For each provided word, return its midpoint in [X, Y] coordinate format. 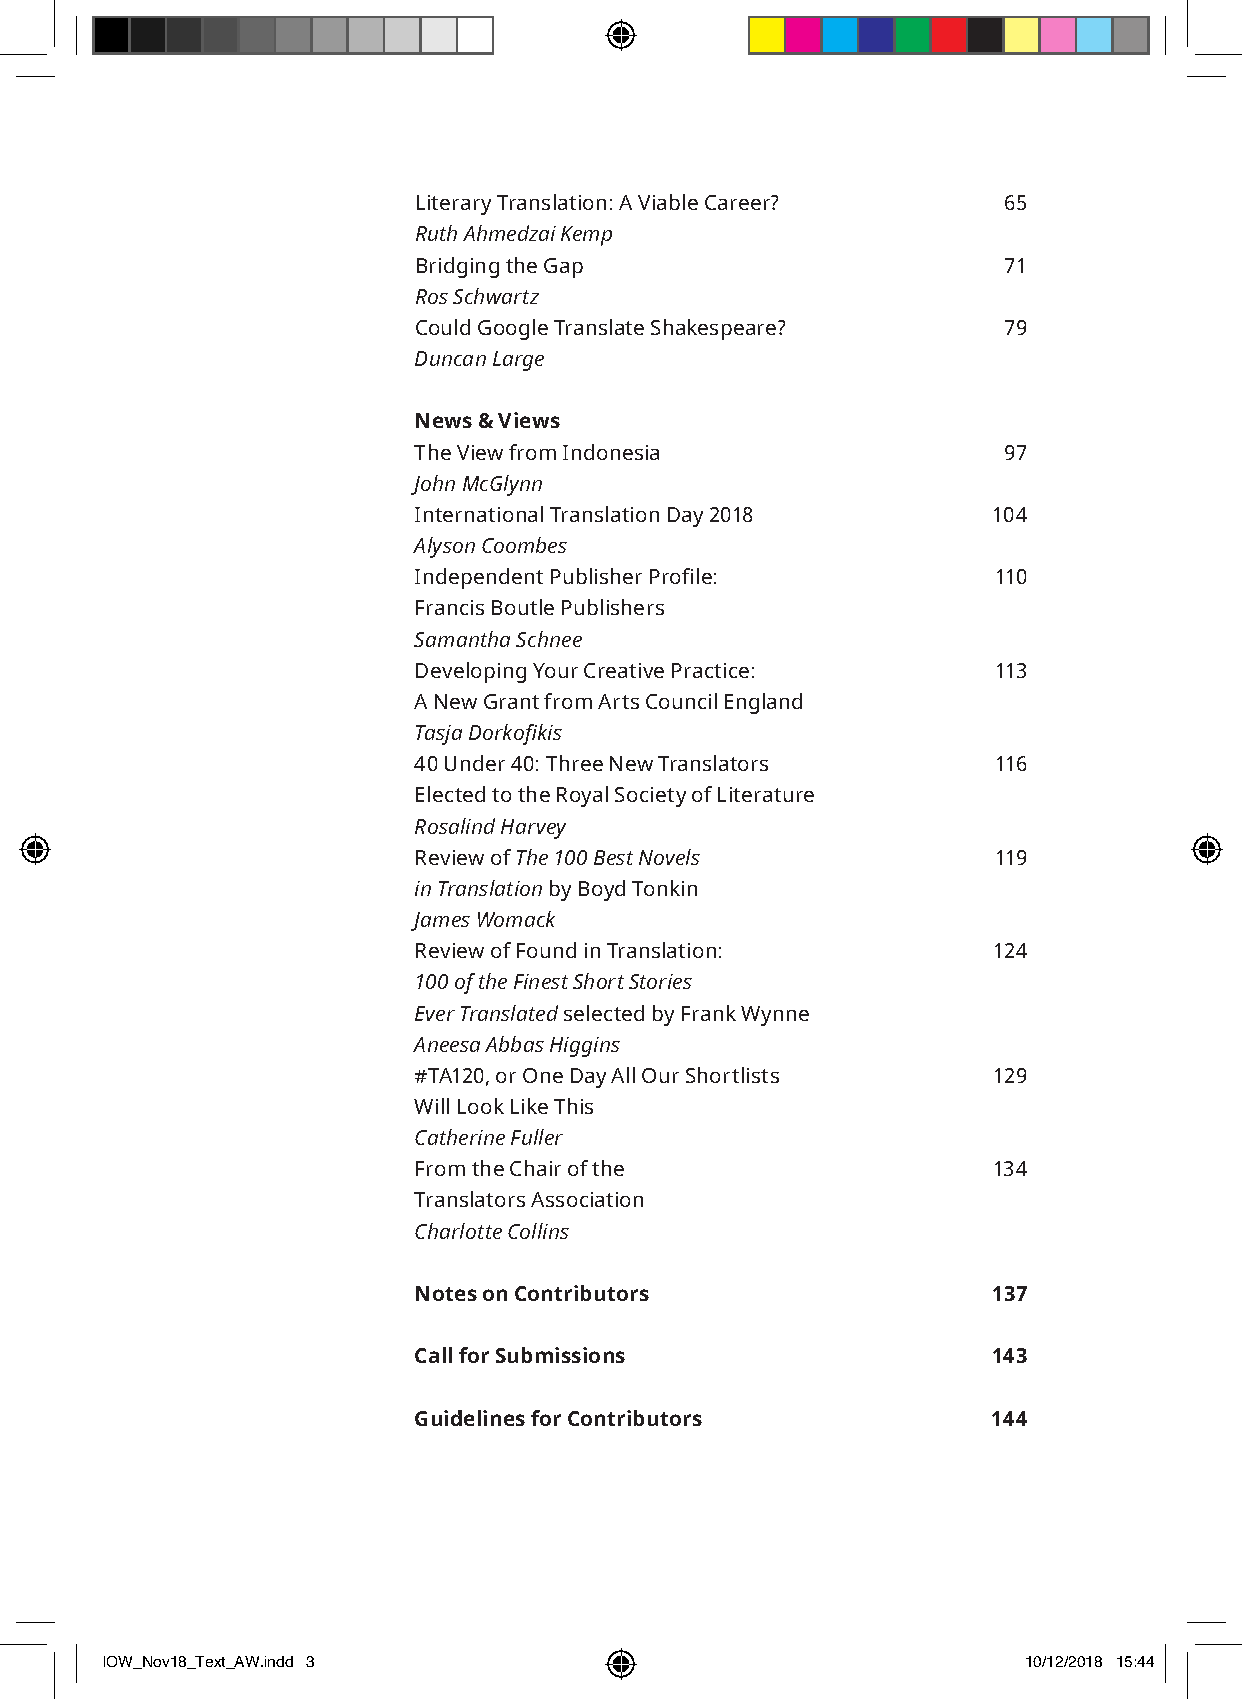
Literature [766, 794]
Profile [681, 576]
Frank [709, 1013]
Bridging [458, 267]
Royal [582, 796]
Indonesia [611, 452]
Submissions [560, 1355]
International [479, 514]
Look [481, 1106]
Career [739, 202]
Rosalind [455, 826]
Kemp [586, 236]
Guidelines [470, 1418]
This [573, 1106]
